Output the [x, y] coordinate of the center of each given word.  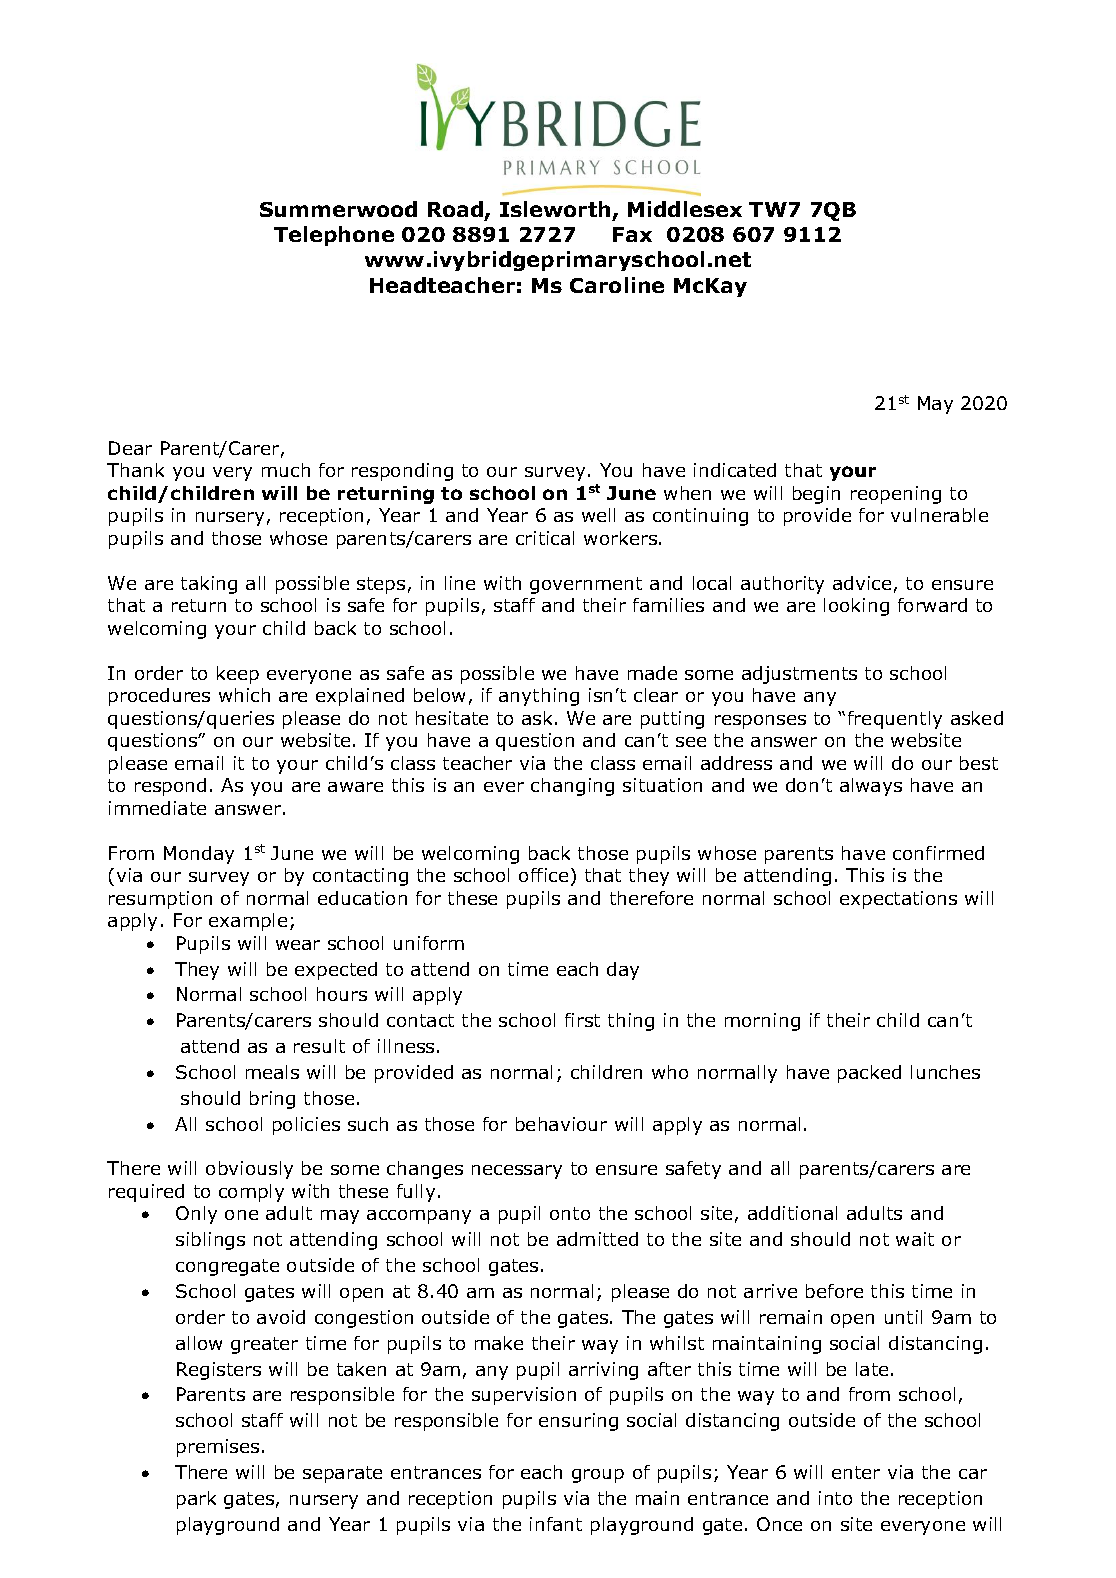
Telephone [334, 236]
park [196, 1500]
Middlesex [685, 209]
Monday [199, 855]
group [598, 1476]
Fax [632, 234]
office [543, 875]
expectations [898, 900]
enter [856, 1472]
